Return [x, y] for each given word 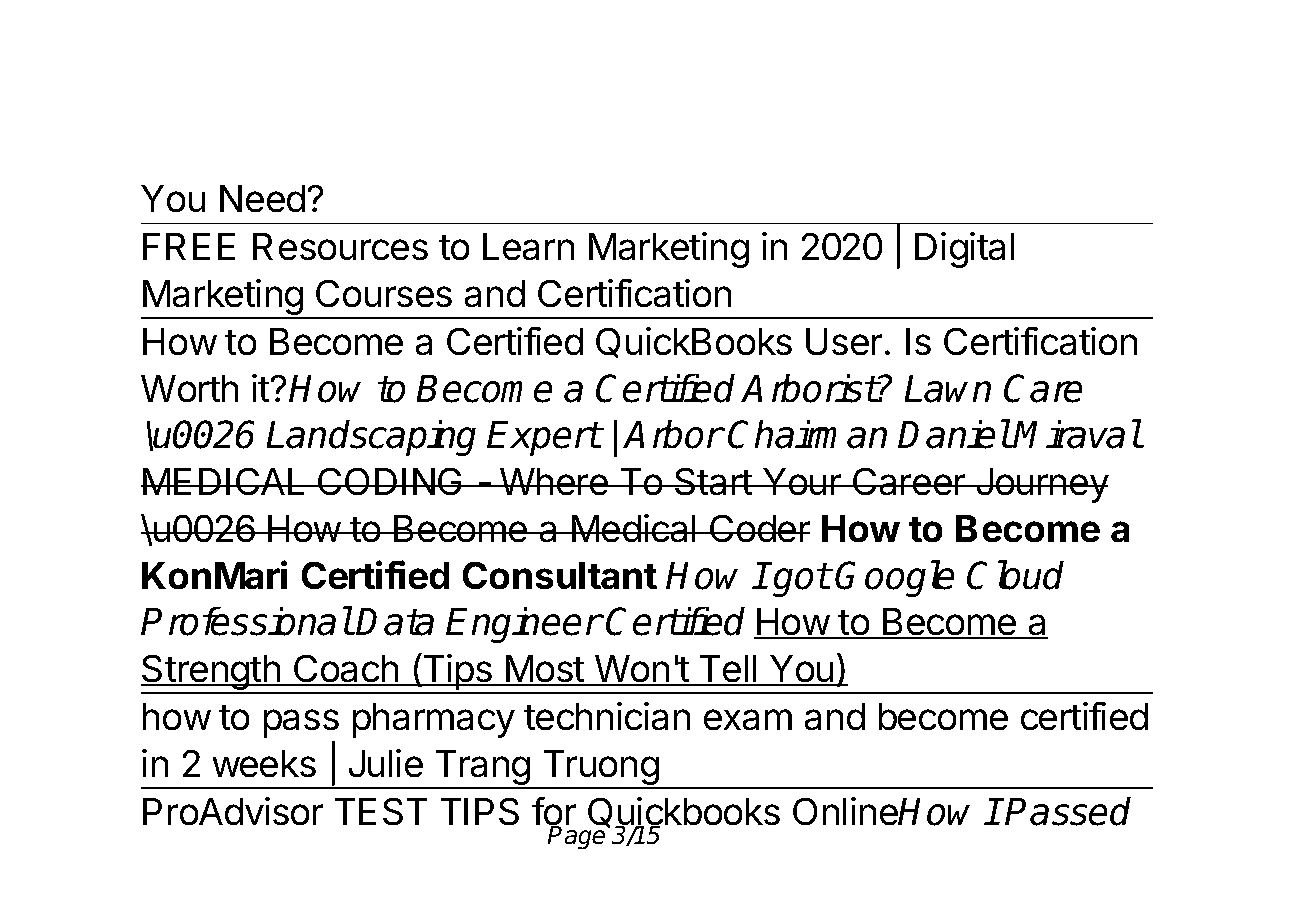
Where [553, 482]
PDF [532, 75]
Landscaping [371, 438]
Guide [653, 136]
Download [251, 75]
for [554, 812]
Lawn [947, 389]
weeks [264, 764]
